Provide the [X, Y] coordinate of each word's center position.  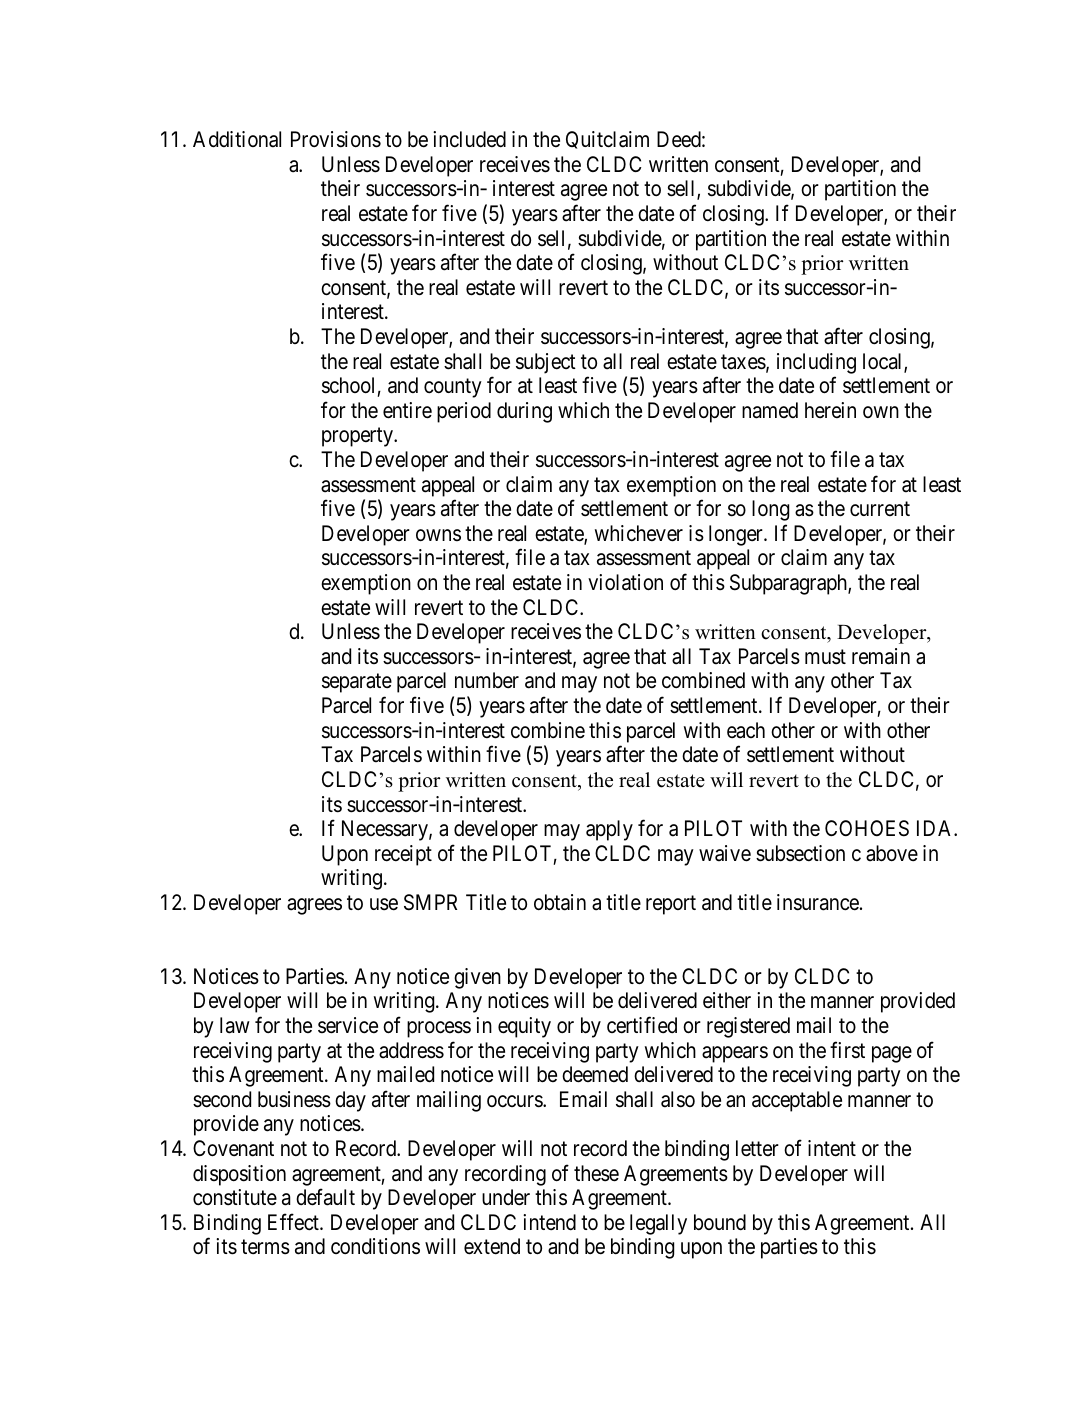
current [880, 509]
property [359, 437]
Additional [237, 139]
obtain [560, 902]
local [884, 362]
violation [625, 582]
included [469, 139]
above [892, 853]
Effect [294, 1222]
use [384, 904]
